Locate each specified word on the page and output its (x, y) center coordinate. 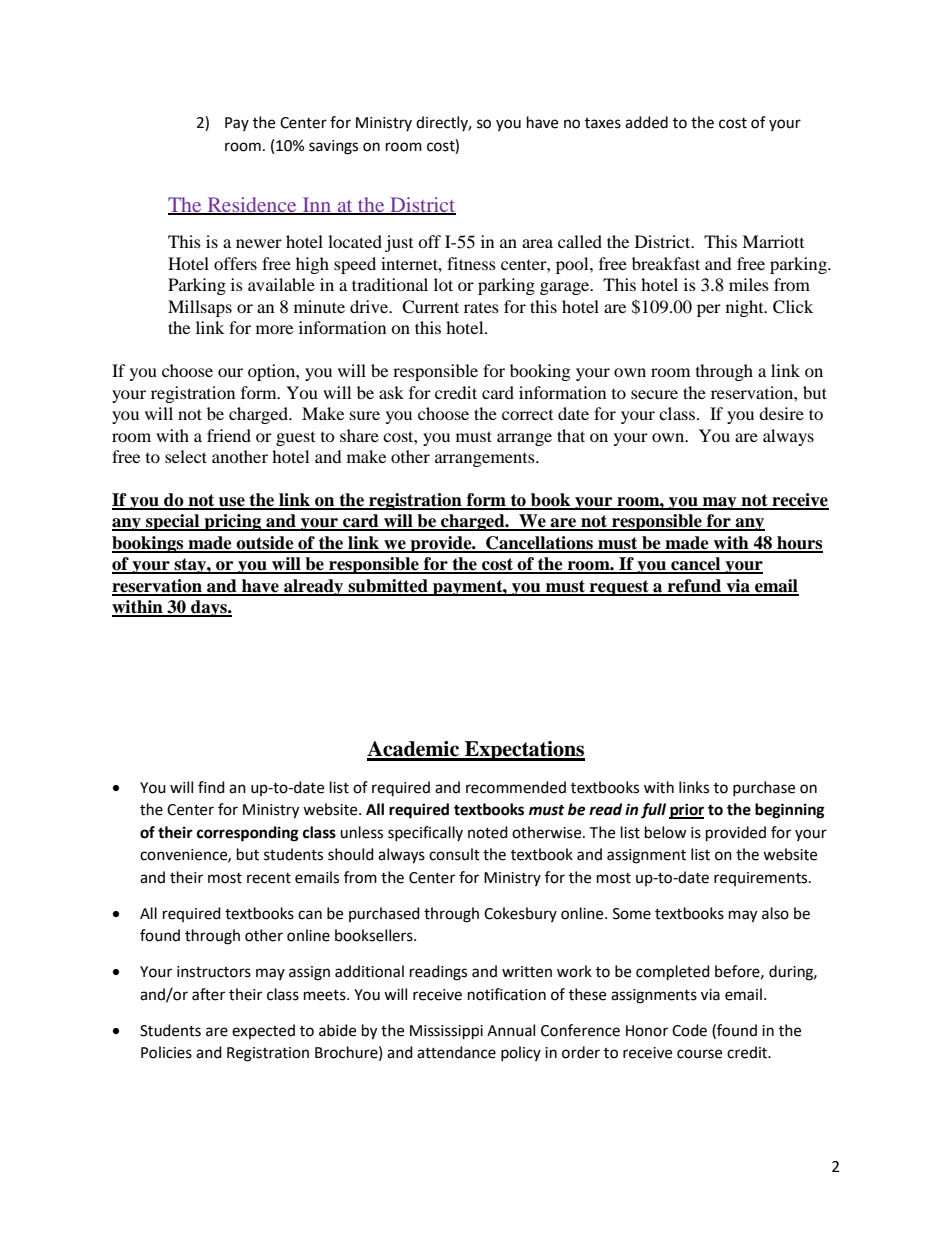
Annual (511, 1030)
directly (443, 123)
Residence (252, 205)
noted (488, 832)
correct (527, 415)
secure (654, 394)
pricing (233, 522)
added (646, 122)
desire (781, 413)
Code (689, 1030)
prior (686, 811)
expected (263, 1031)
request (619, 588)
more (274, 329)
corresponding (248, 834)
